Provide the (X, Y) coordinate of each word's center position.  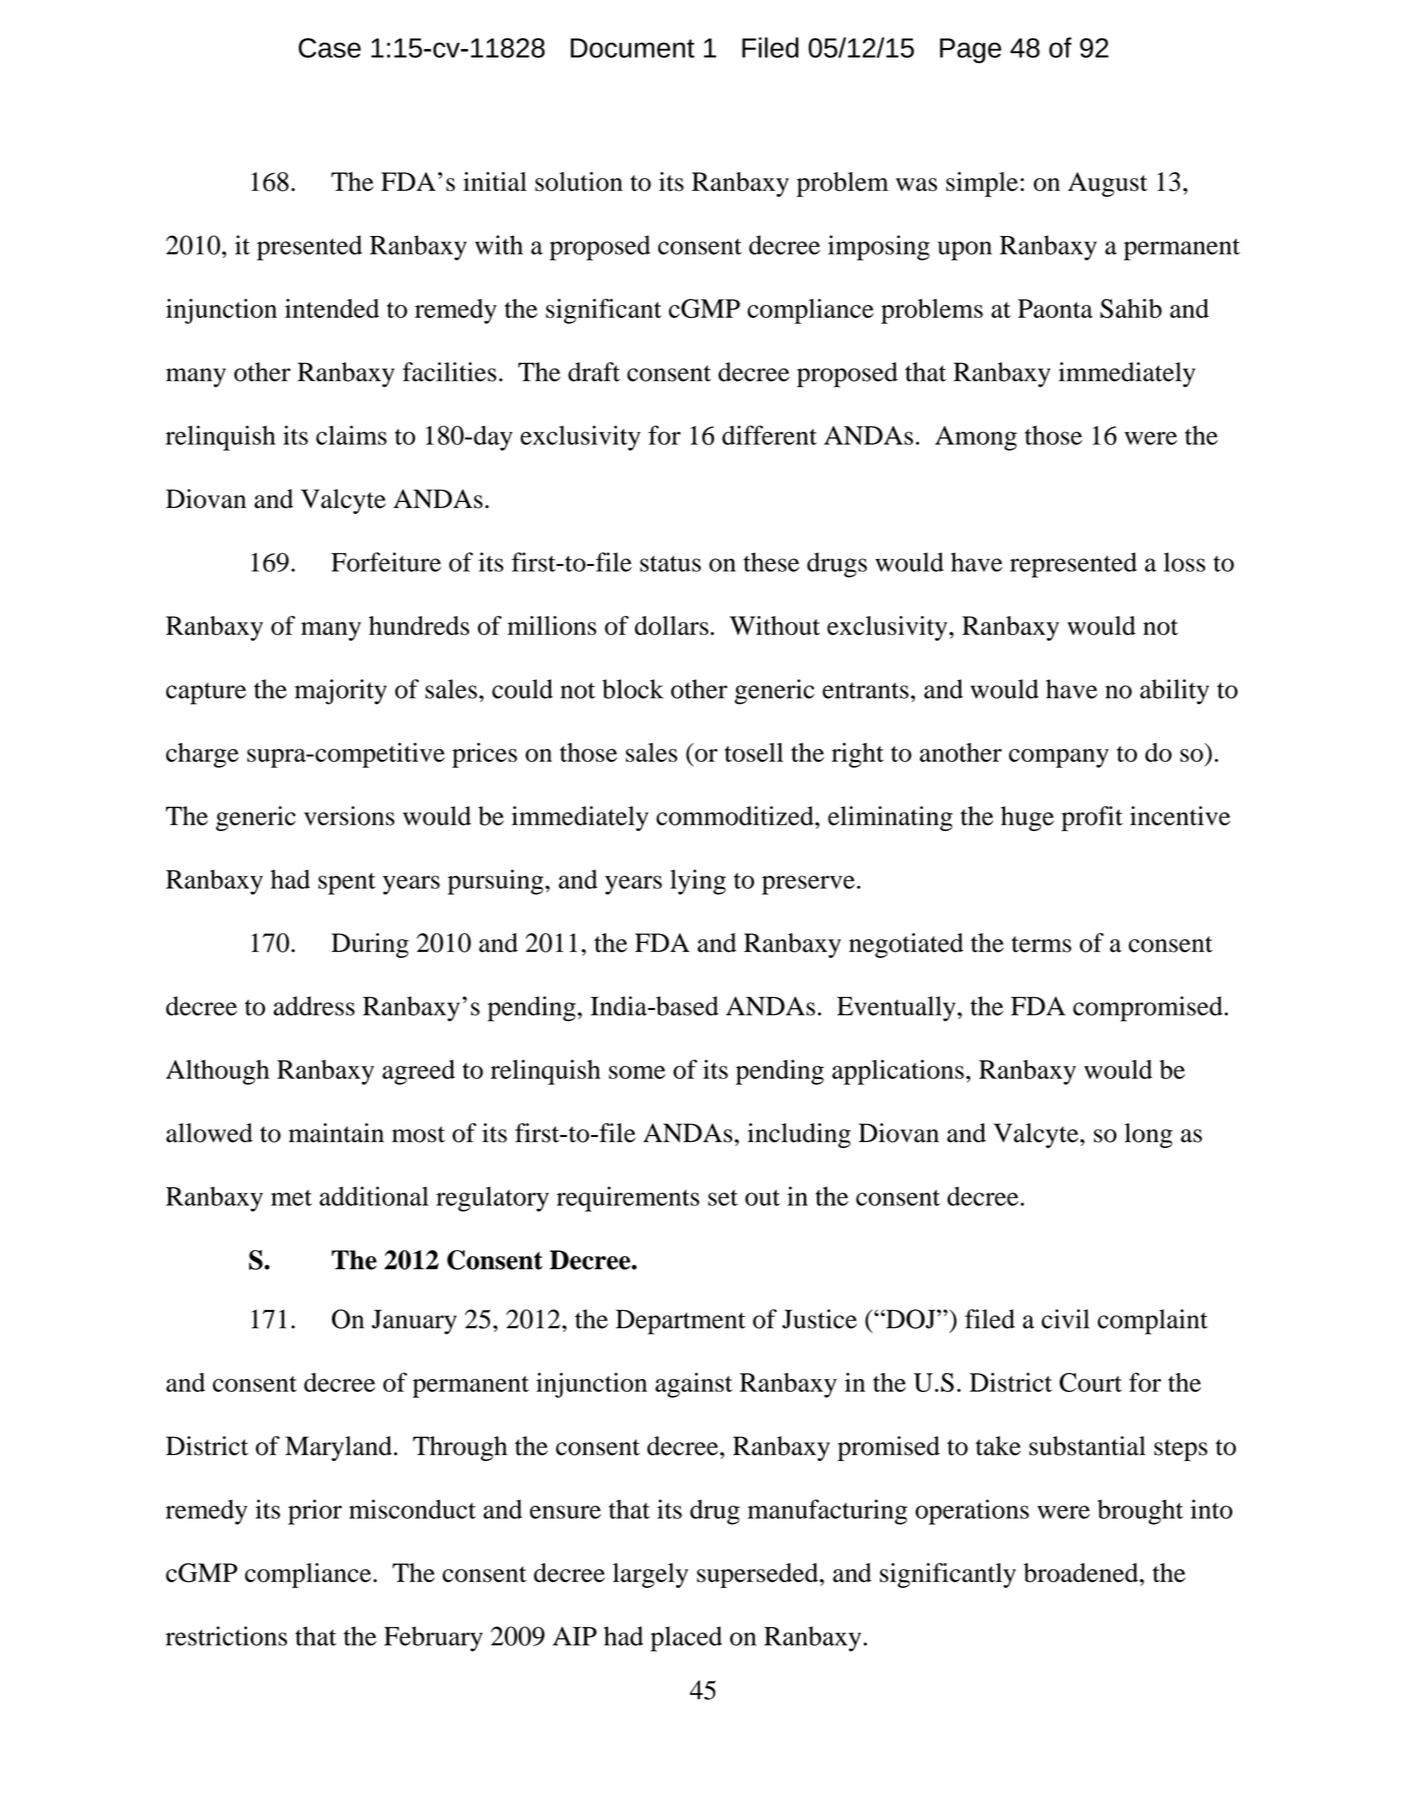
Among (976, 438)
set (723, 1198)
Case (329, 48)
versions (349, 816)
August (1107, 184)
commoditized (736, 816)
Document (633, 48)
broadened (1082, 1573)
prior (315, 1512)
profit (1092, 818)
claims (351, 435)
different (769, 435)
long (1149, 1135)
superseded (759, 1575)
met (291, 1198)
